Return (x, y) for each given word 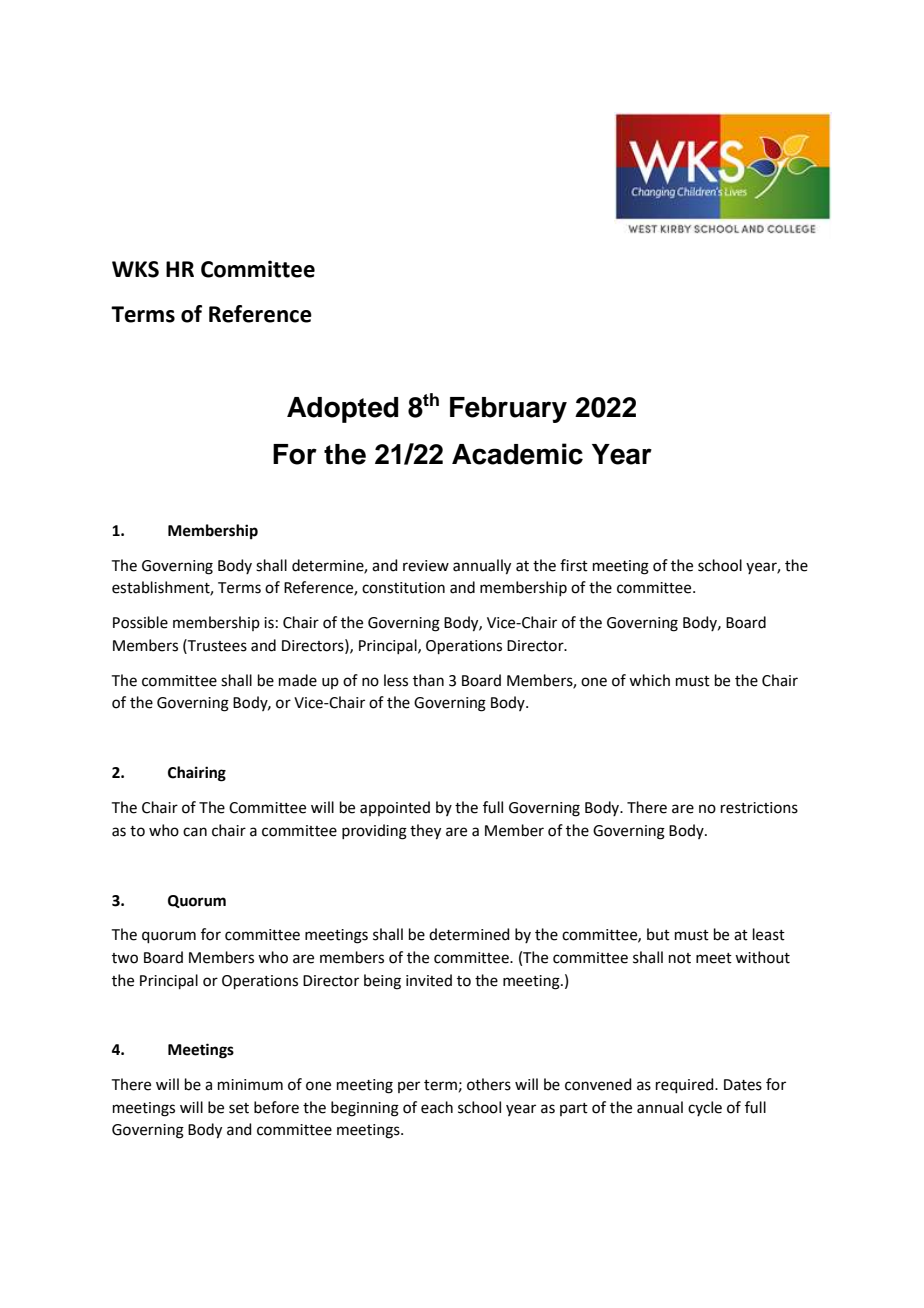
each (437, 1107)
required (686, 1085)
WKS (135, 269)
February (508, 410)
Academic (517, 454)
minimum (250, 1085)
